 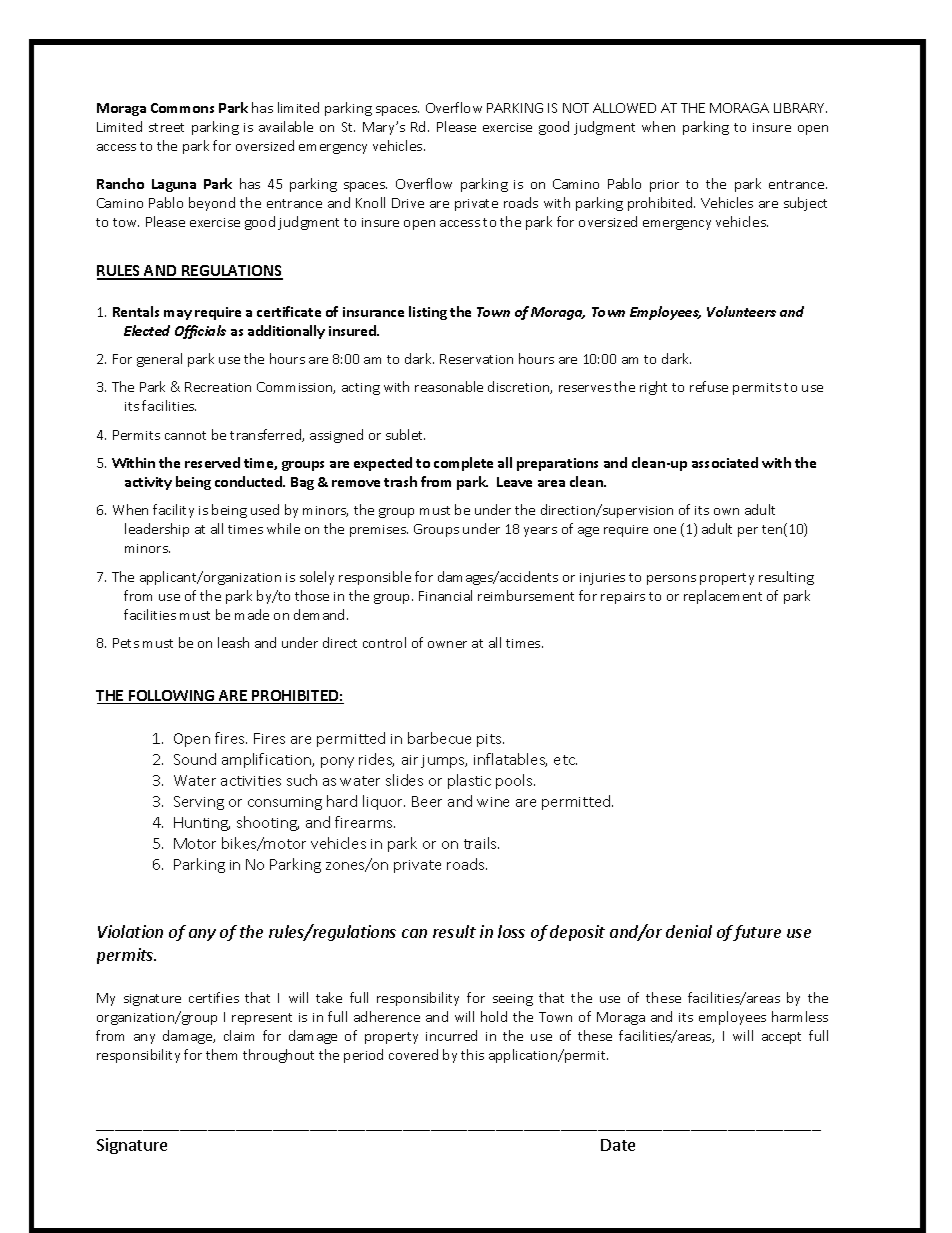 What do you see at coordinates (472, 1054) in the screenshot?
I see `this` at bounding box center [472, 1054].
